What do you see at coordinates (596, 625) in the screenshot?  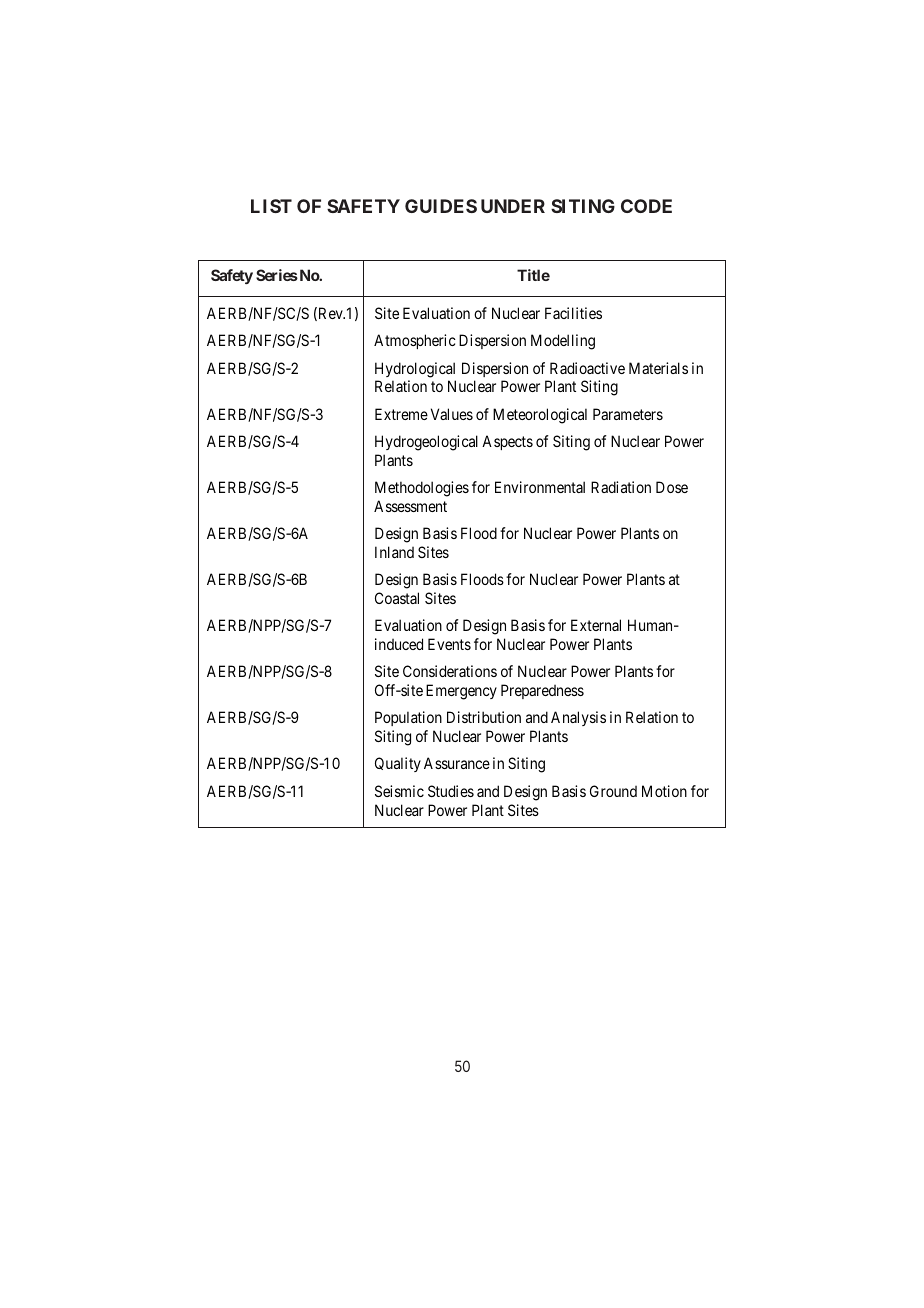 I see `External` at bounding box center [596, 625].
